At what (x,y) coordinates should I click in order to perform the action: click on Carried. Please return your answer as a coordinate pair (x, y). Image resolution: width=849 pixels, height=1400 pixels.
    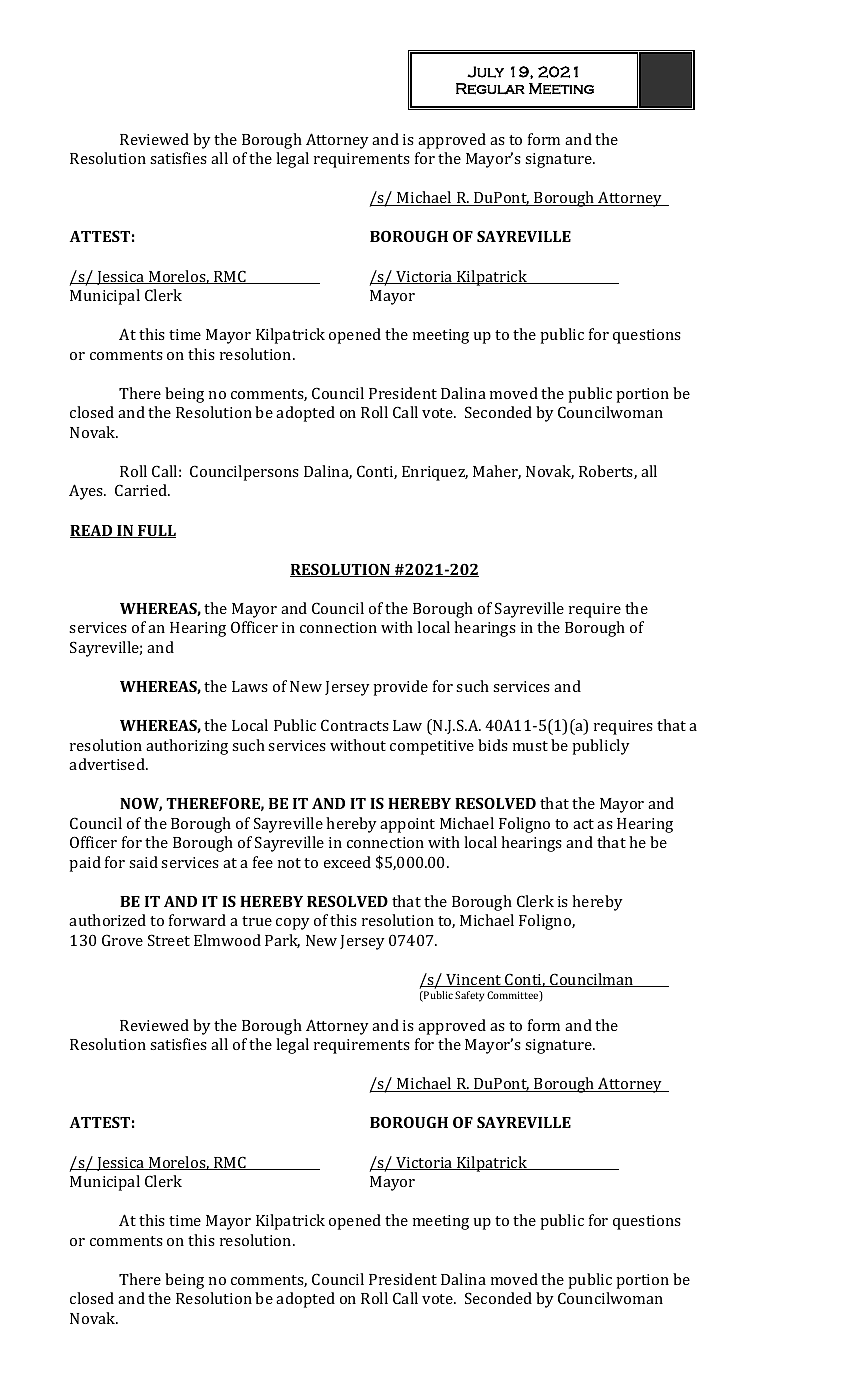
    Looking at the image, I should click on (142, 490).
